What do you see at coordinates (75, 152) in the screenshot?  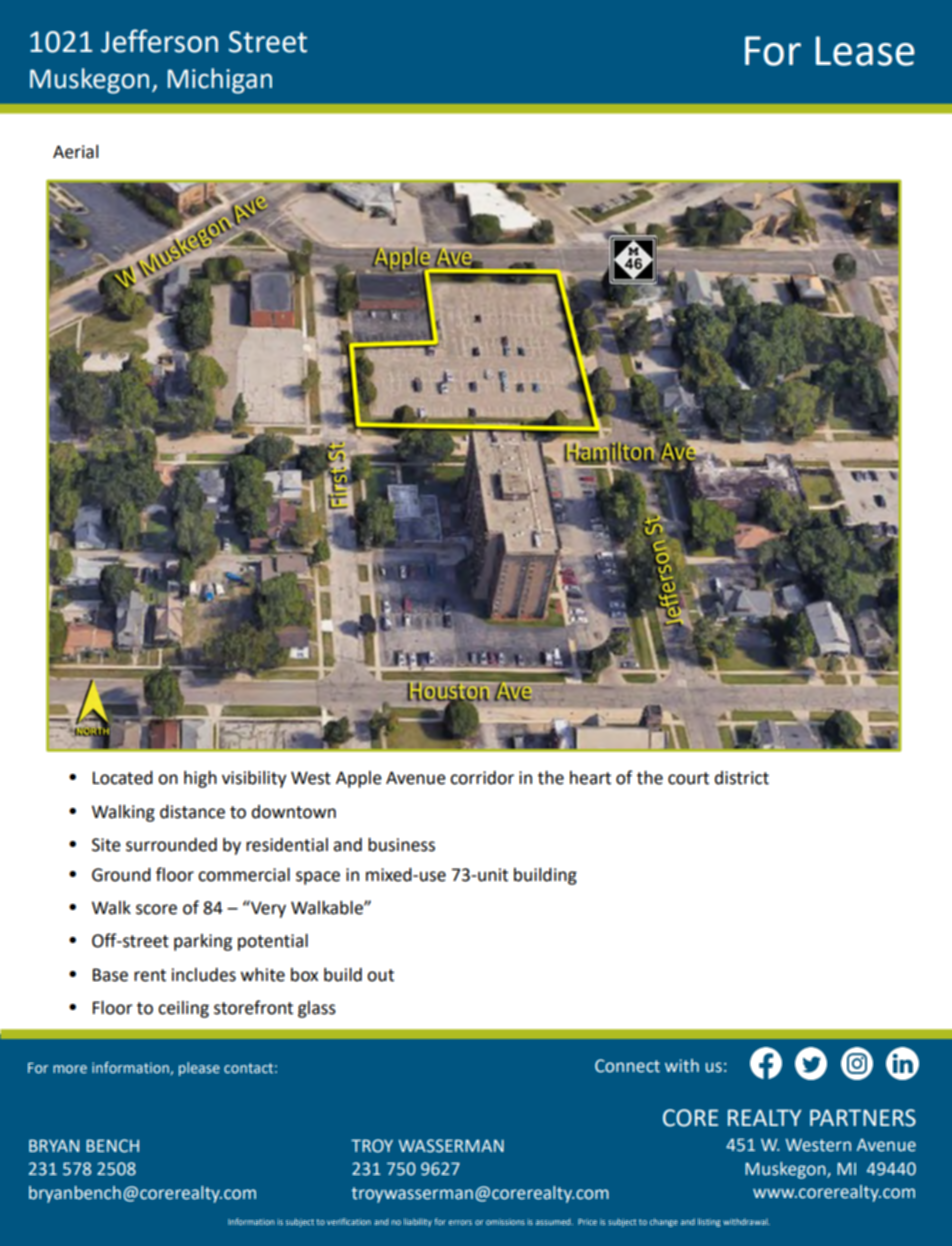 I see `Aerial` at bounding box center [75, 152].
